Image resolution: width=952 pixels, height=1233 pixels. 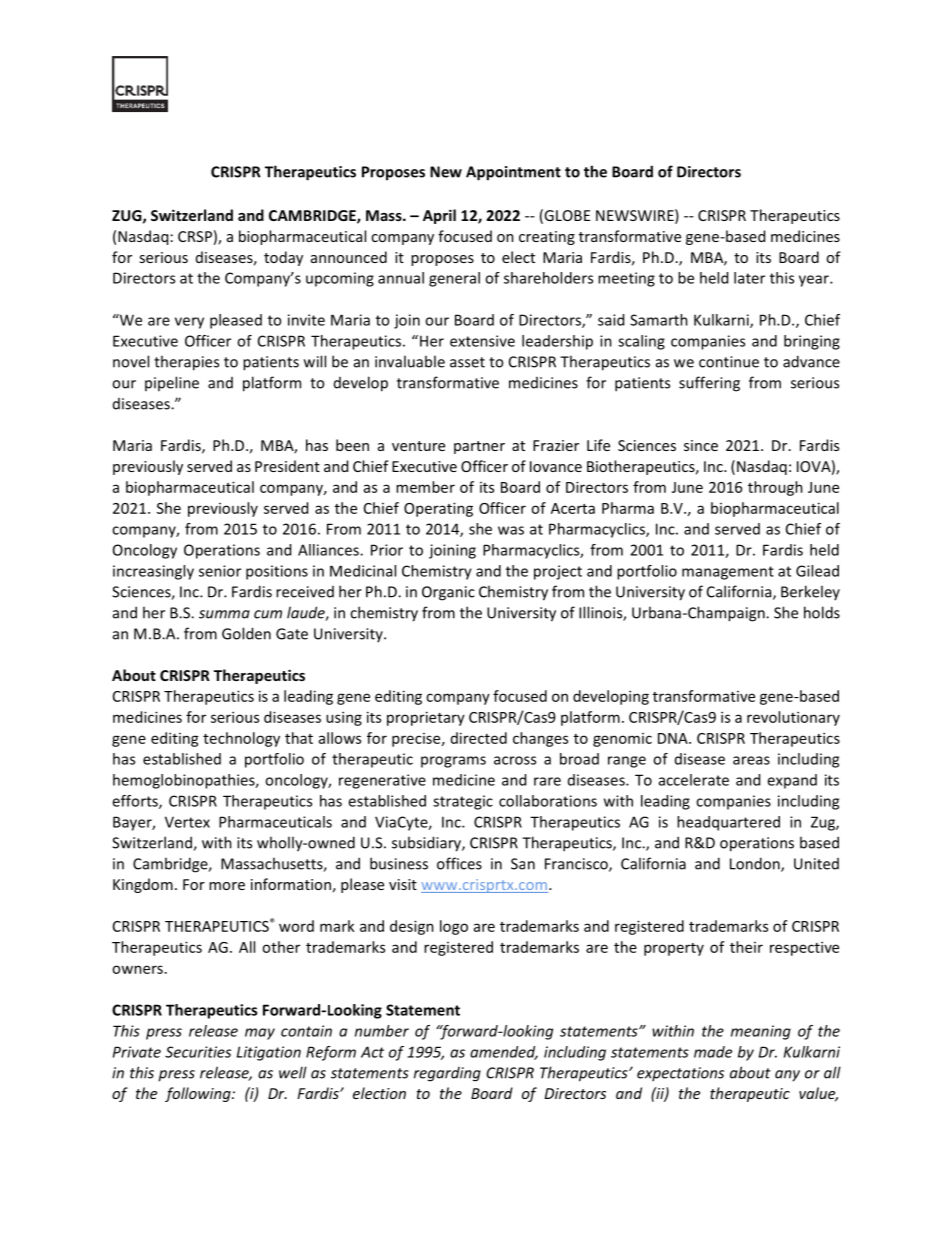 What do you see at coordinates (195, 236) in the screenshot?
I see `CRSP` at bounding box center [195, 236].
